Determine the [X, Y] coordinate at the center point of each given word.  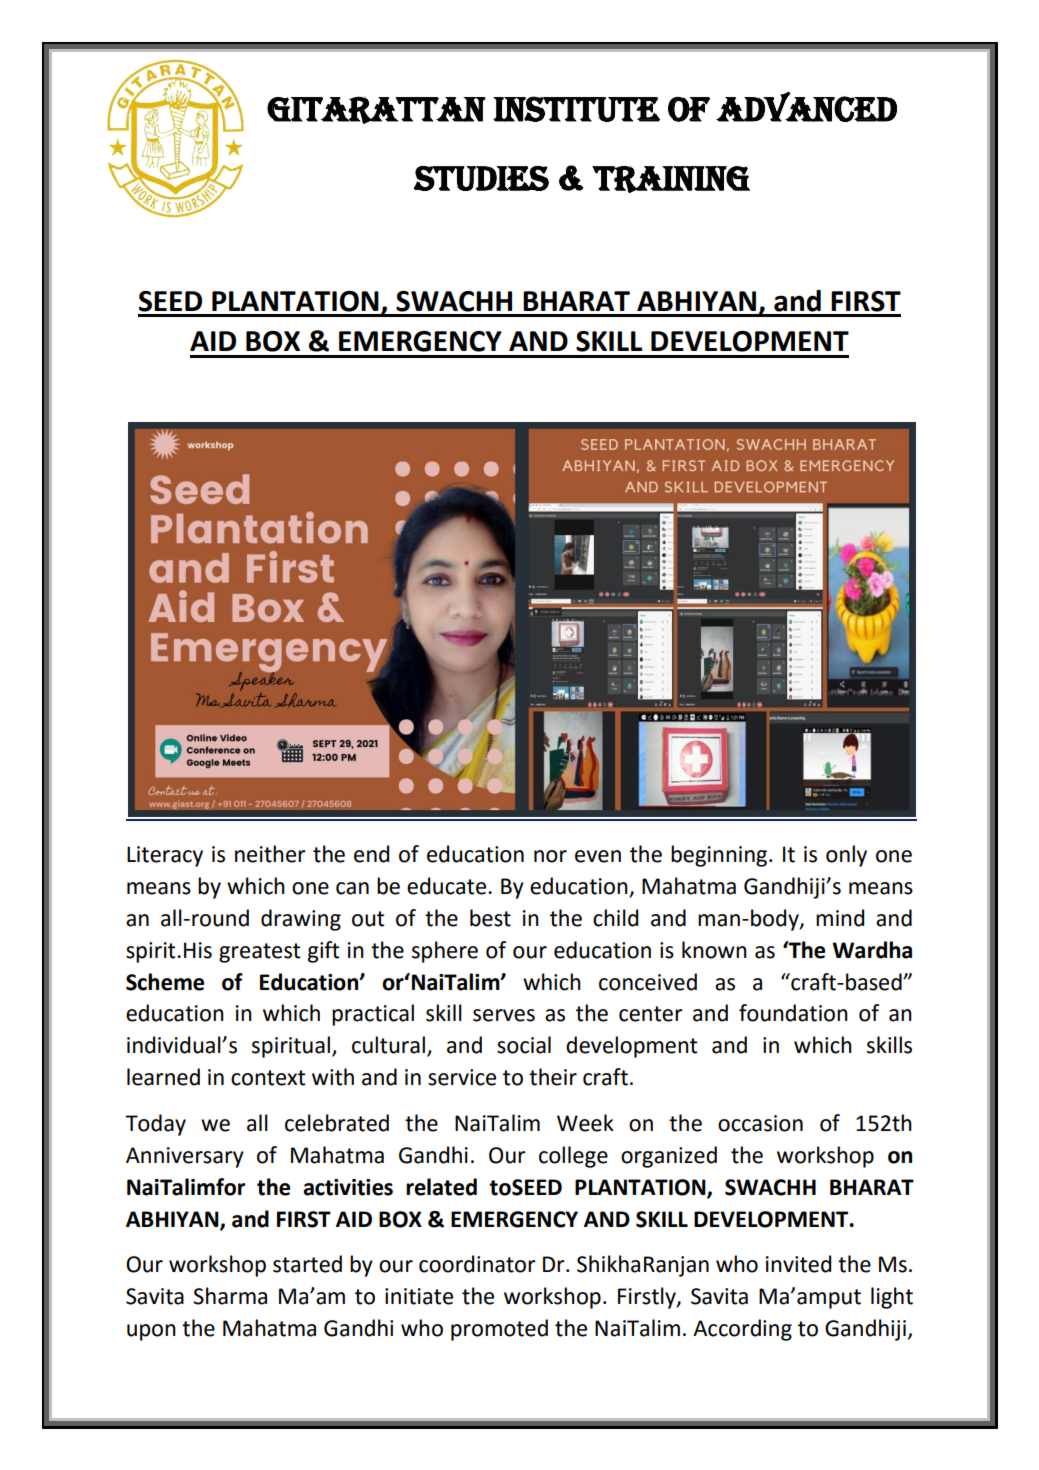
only [846, 856]
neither [270, 854]
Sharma [230, 1296]
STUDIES [481, 178]
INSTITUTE [576, 109]
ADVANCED [806, 106]
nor [550, 856]
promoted [499, 1330]
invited [798, 1264]
